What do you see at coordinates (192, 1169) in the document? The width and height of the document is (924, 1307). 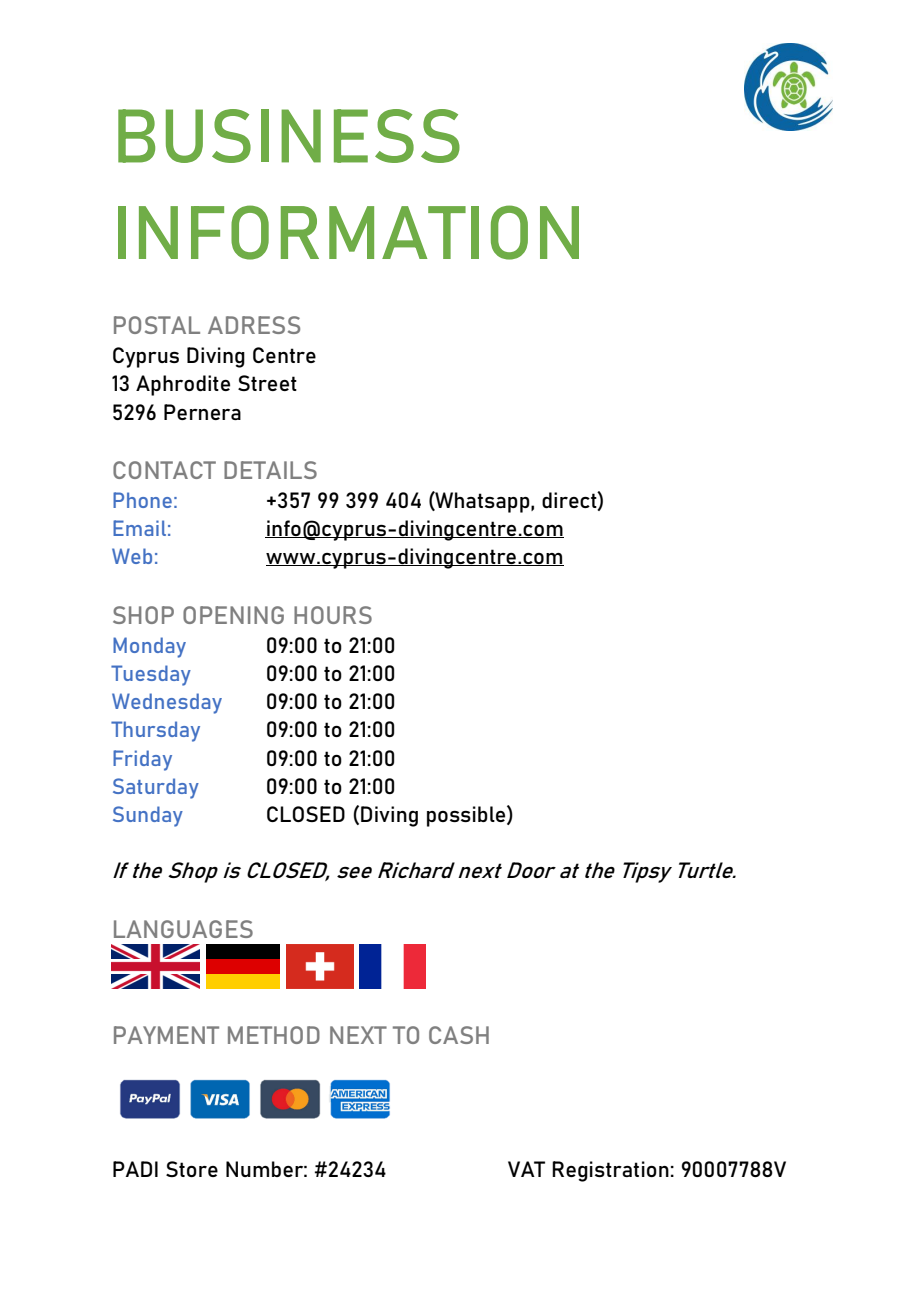 I see `Store` at bounding box center [192, 1169].
